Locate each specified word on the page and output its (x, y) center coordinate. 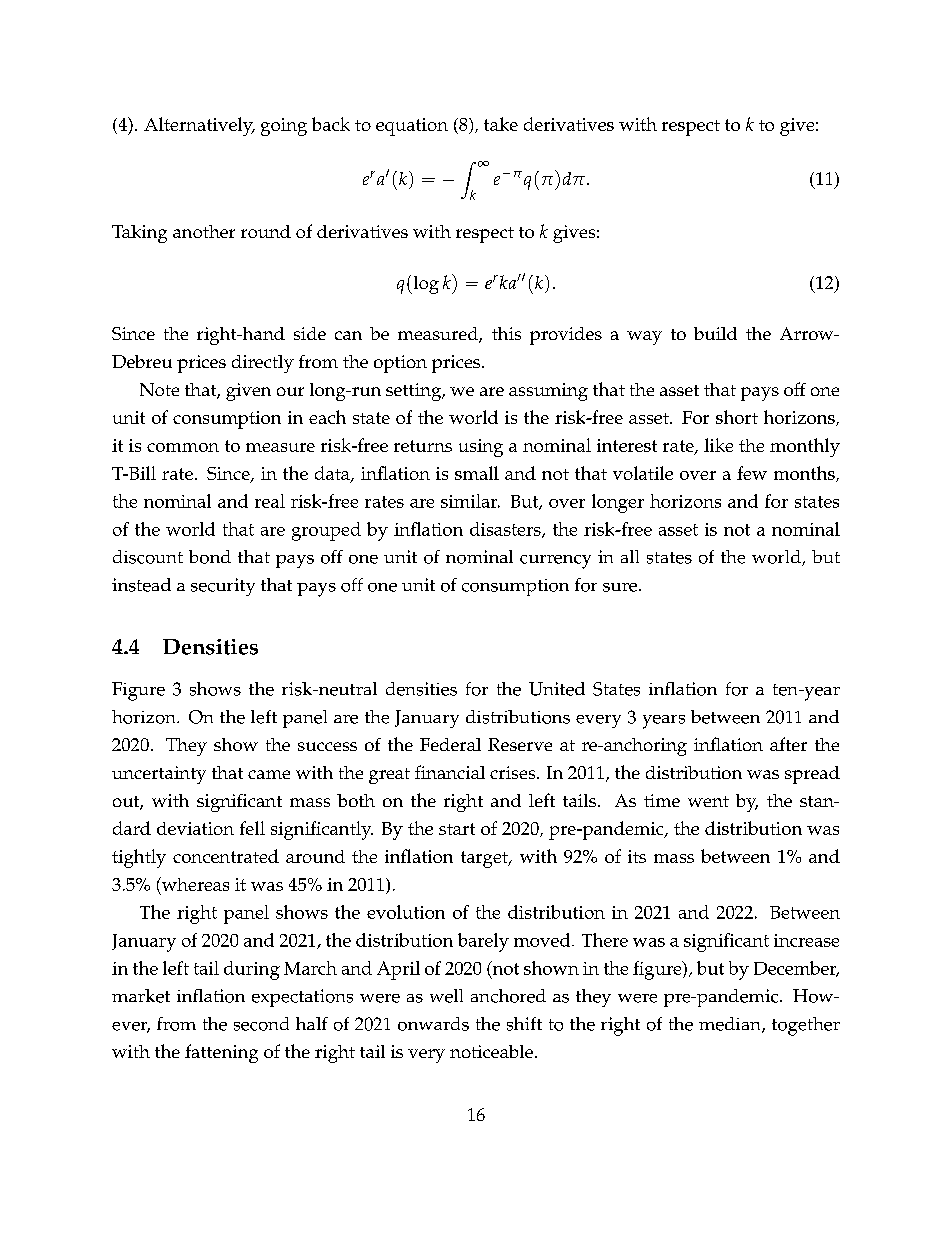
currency (555, 562)
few (752, 473)
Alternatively (199, 126)
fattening (221, 1053)
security (223, 587)
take (501, 124)
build (715, 333)
